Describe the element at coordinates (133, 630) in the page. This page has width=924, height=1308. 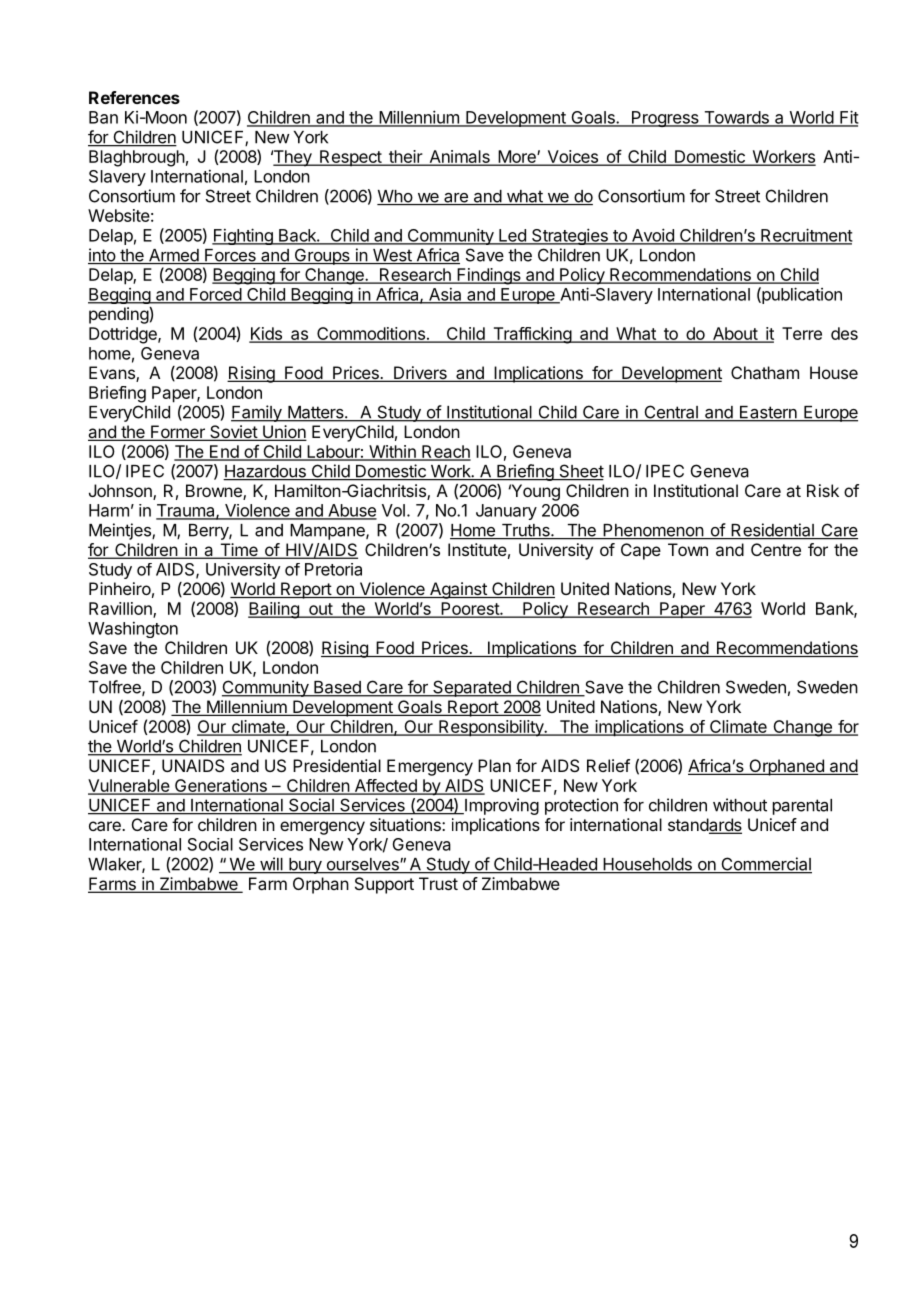
I see `Washington` at that location.
